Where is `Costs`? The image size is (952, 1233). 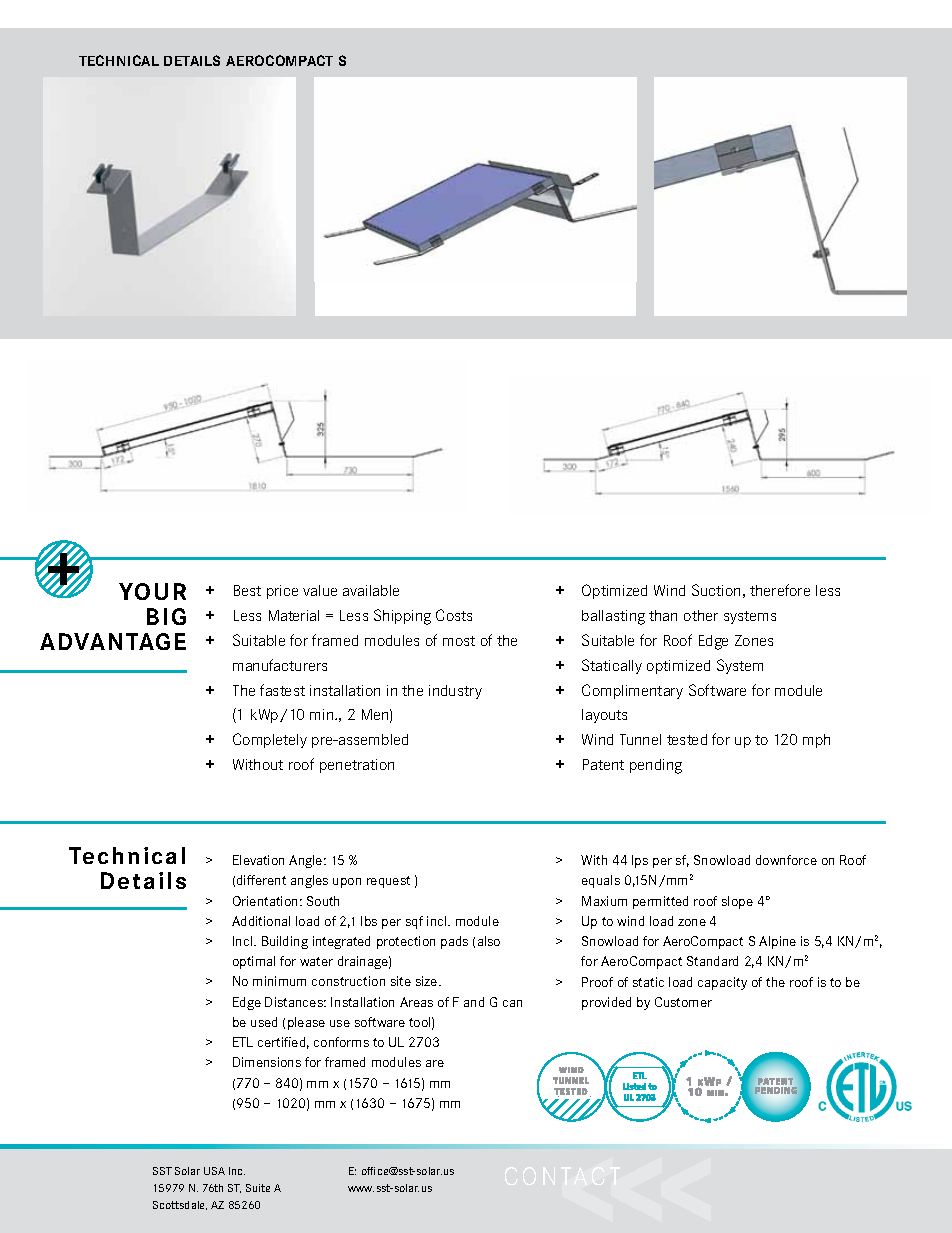 Costs is located at coordinates (454, 615).
